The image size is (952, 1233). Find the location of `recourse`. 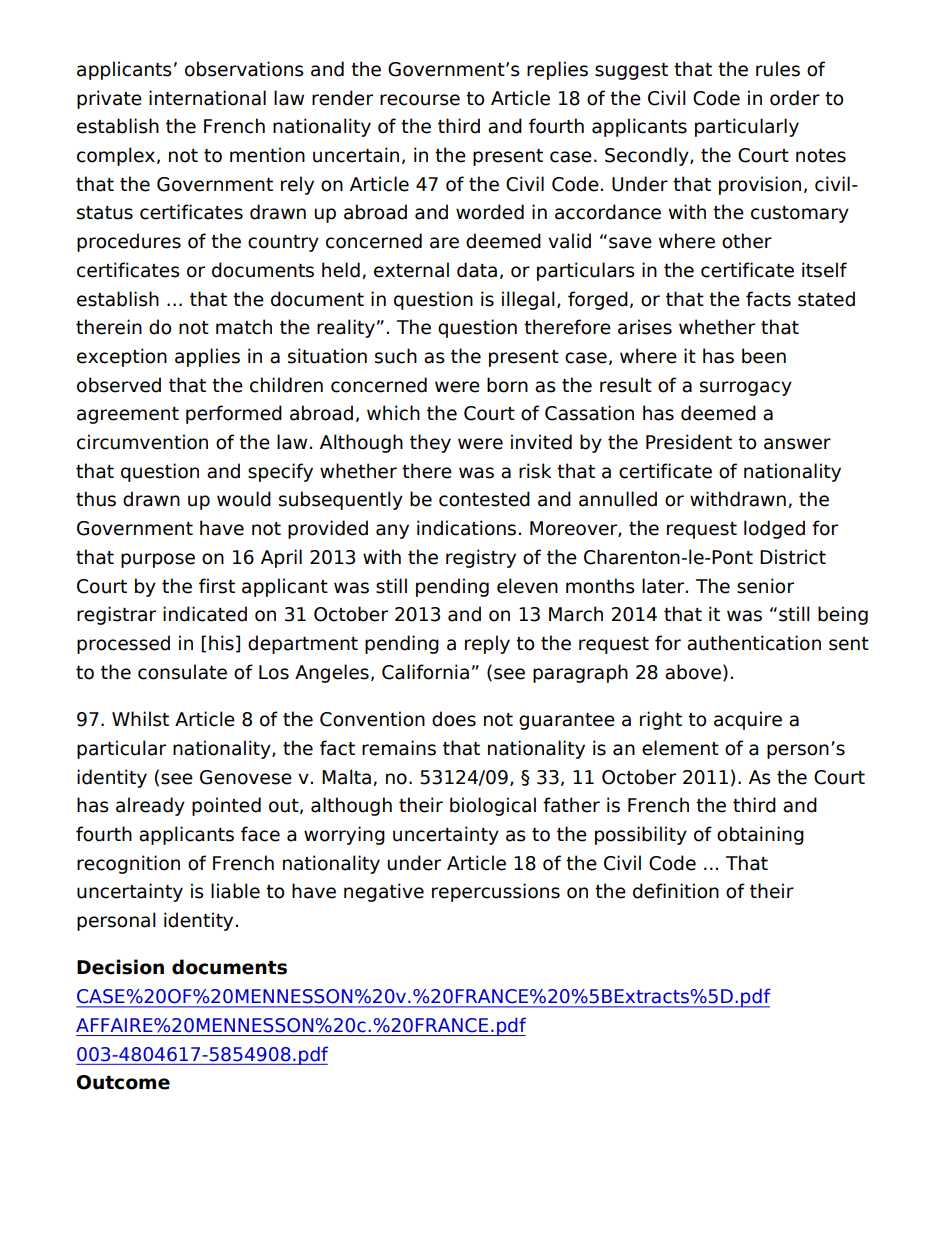

recourse is located at coordinates (420, 100).
